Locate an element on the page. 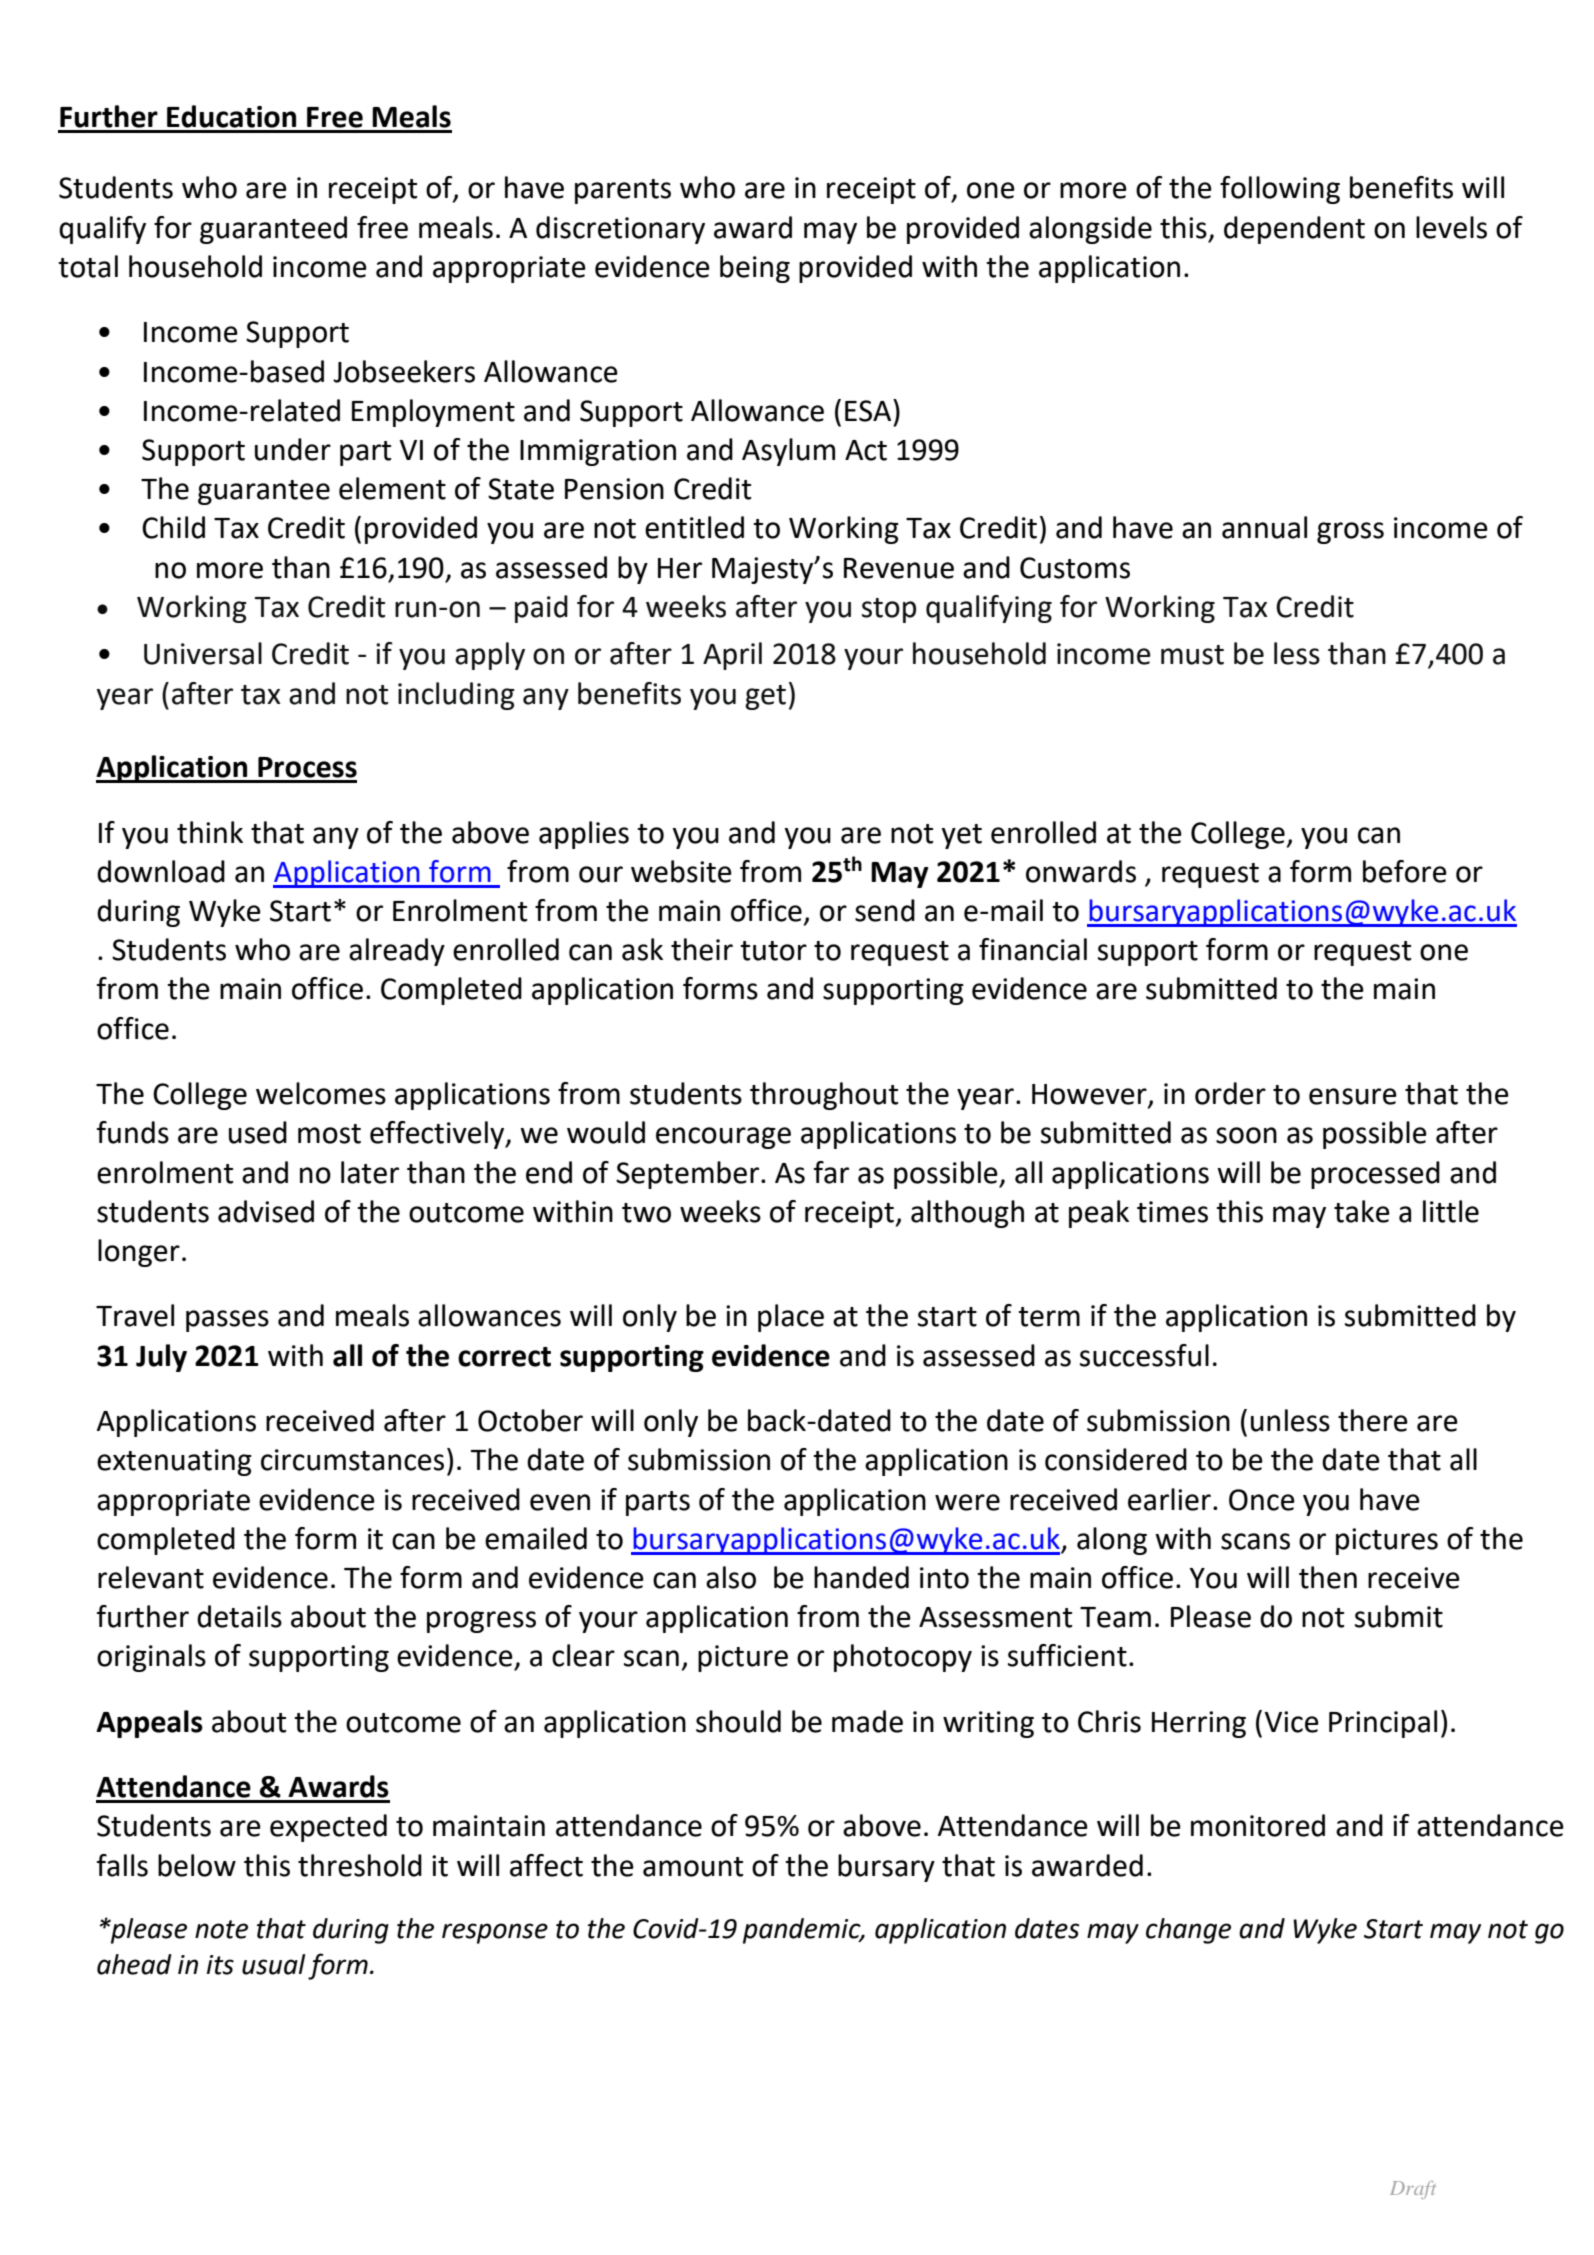  dependent is located at coordinates (1294, 230).
